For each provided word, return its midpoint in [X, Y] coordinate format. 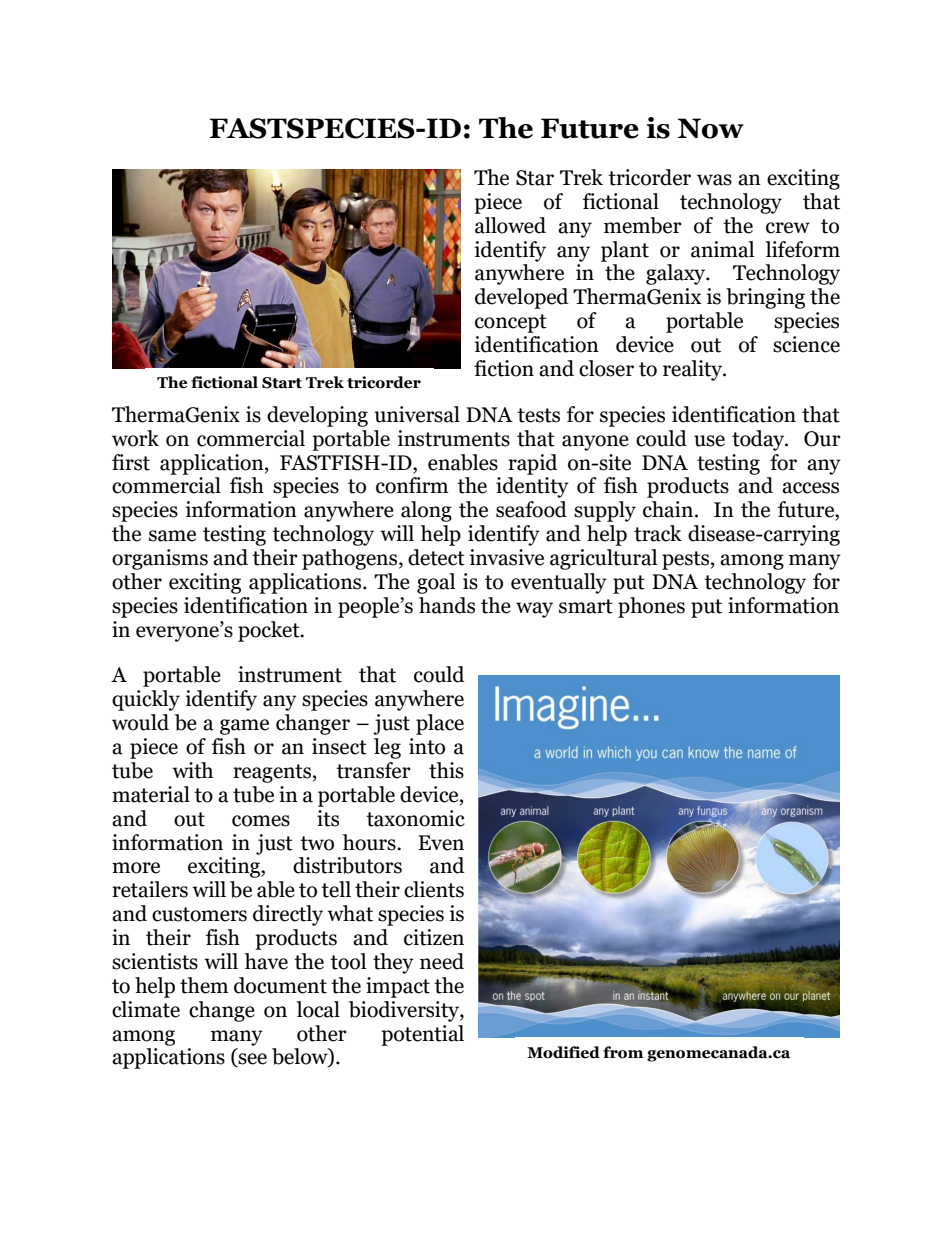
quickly [146, 700]
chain [668, 509]
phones [651, 607]
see [252, 1060]
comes [261, 821]
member [643, 225]
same [172, 536]
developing [317, 416]
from [623, 1052]
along [426, 511]
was [714, 180]
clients [434, 889]
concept [511, 323]
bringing [765, 298]
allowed [510, 225]
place [440, 724]
